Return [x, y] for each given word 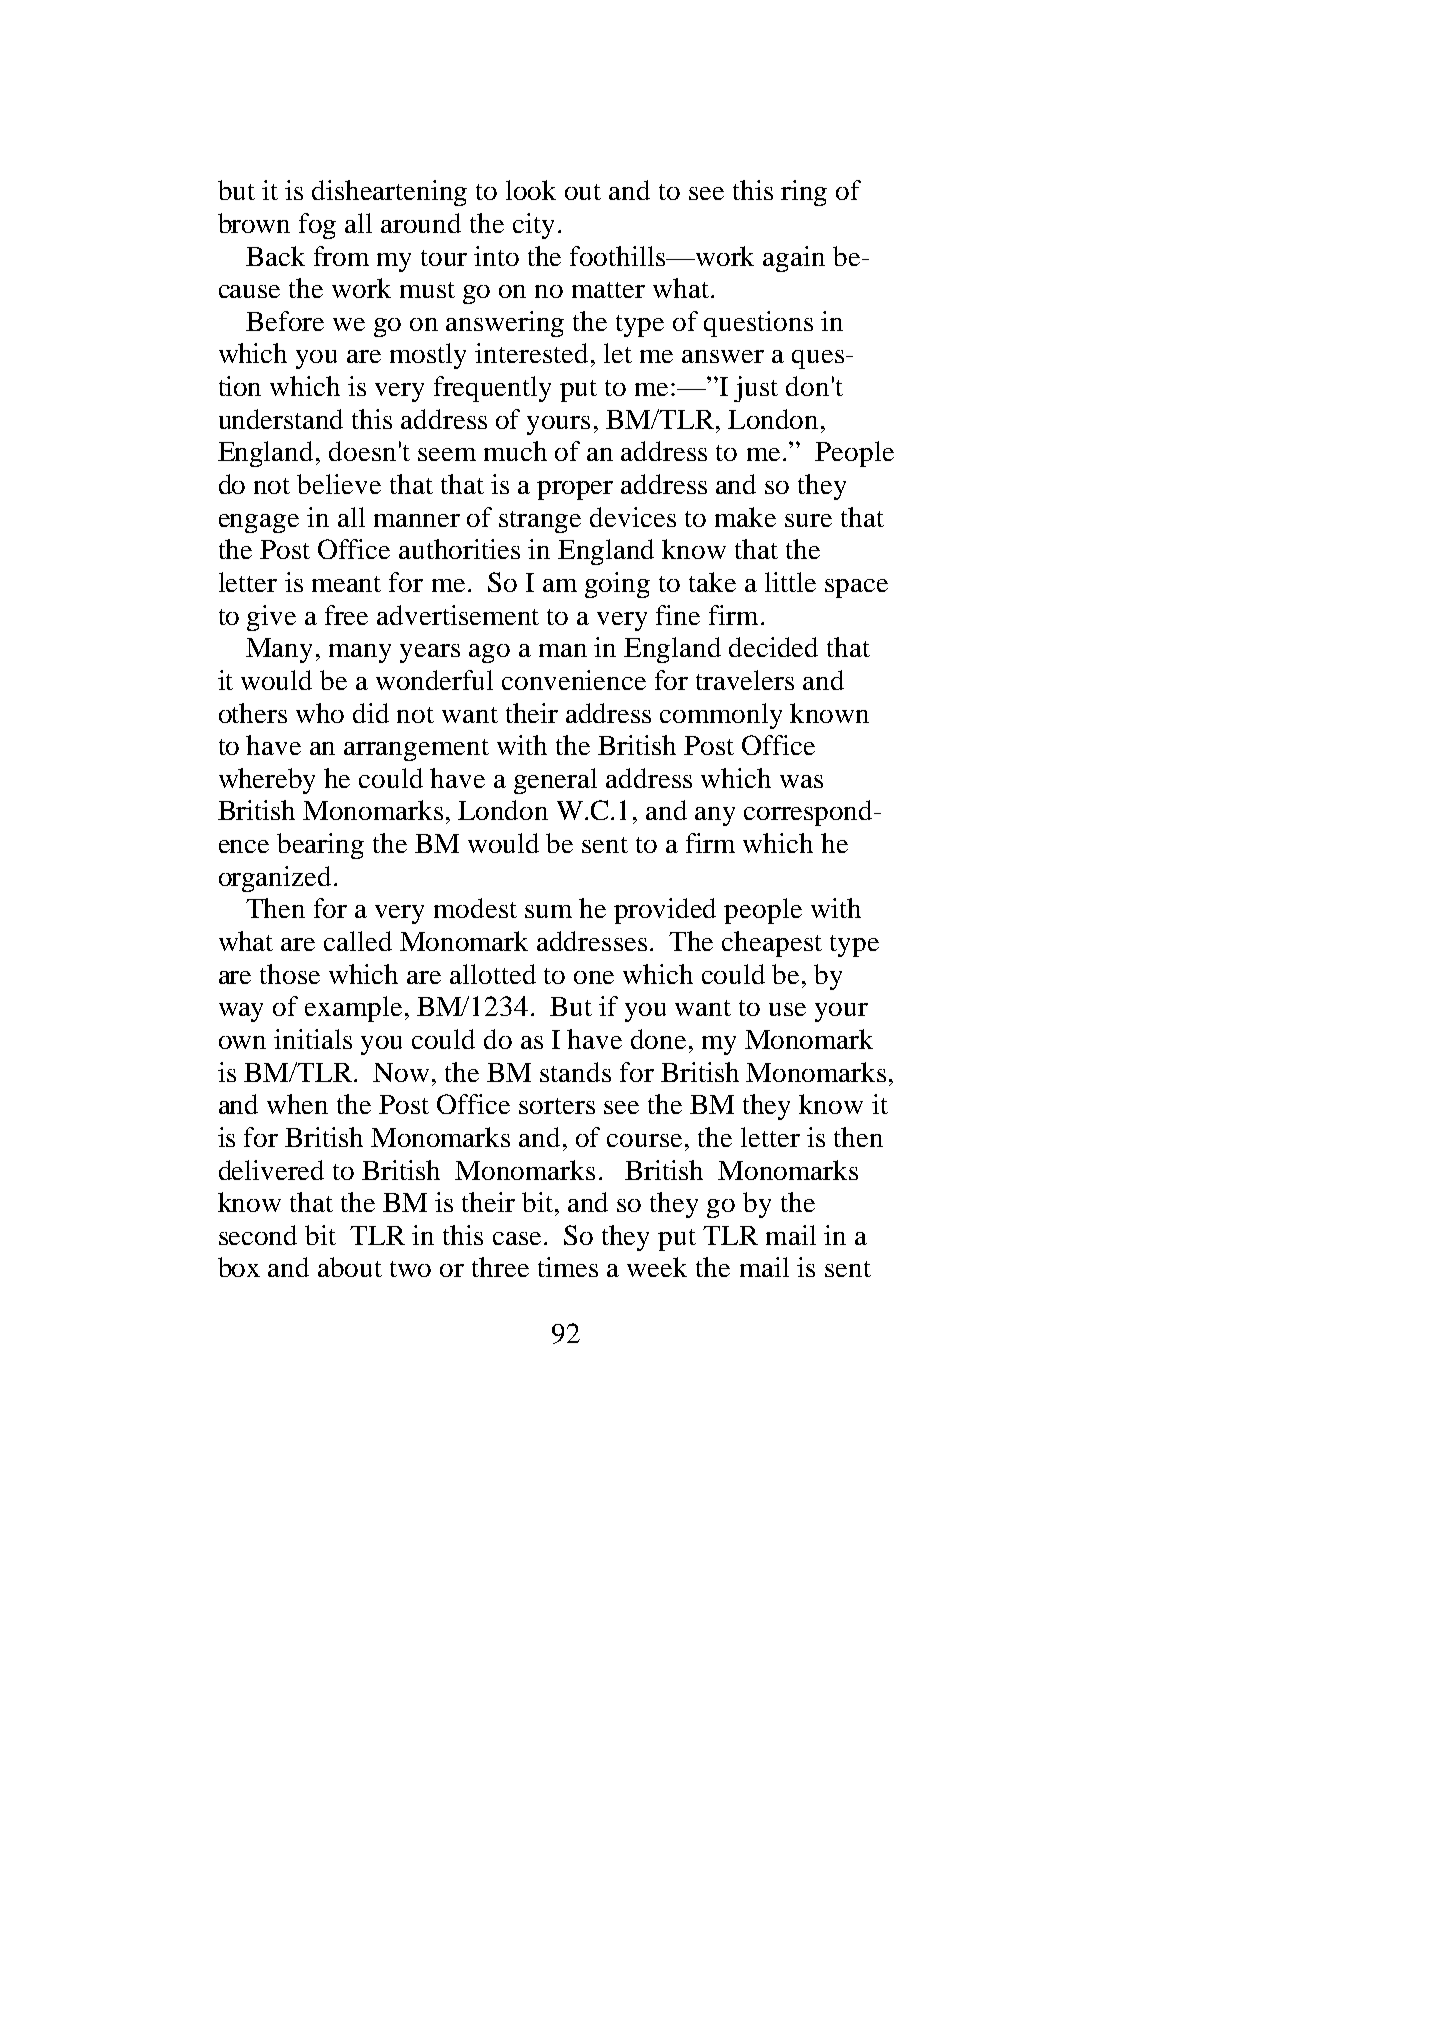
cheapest [772, 944]
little [790, 582]
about [350, 1267]
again [794, 259]
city [533, 226]
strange [540, 522]
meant [346, 584]
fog [317, 226]
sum [548, 911]
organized [275, 879]
